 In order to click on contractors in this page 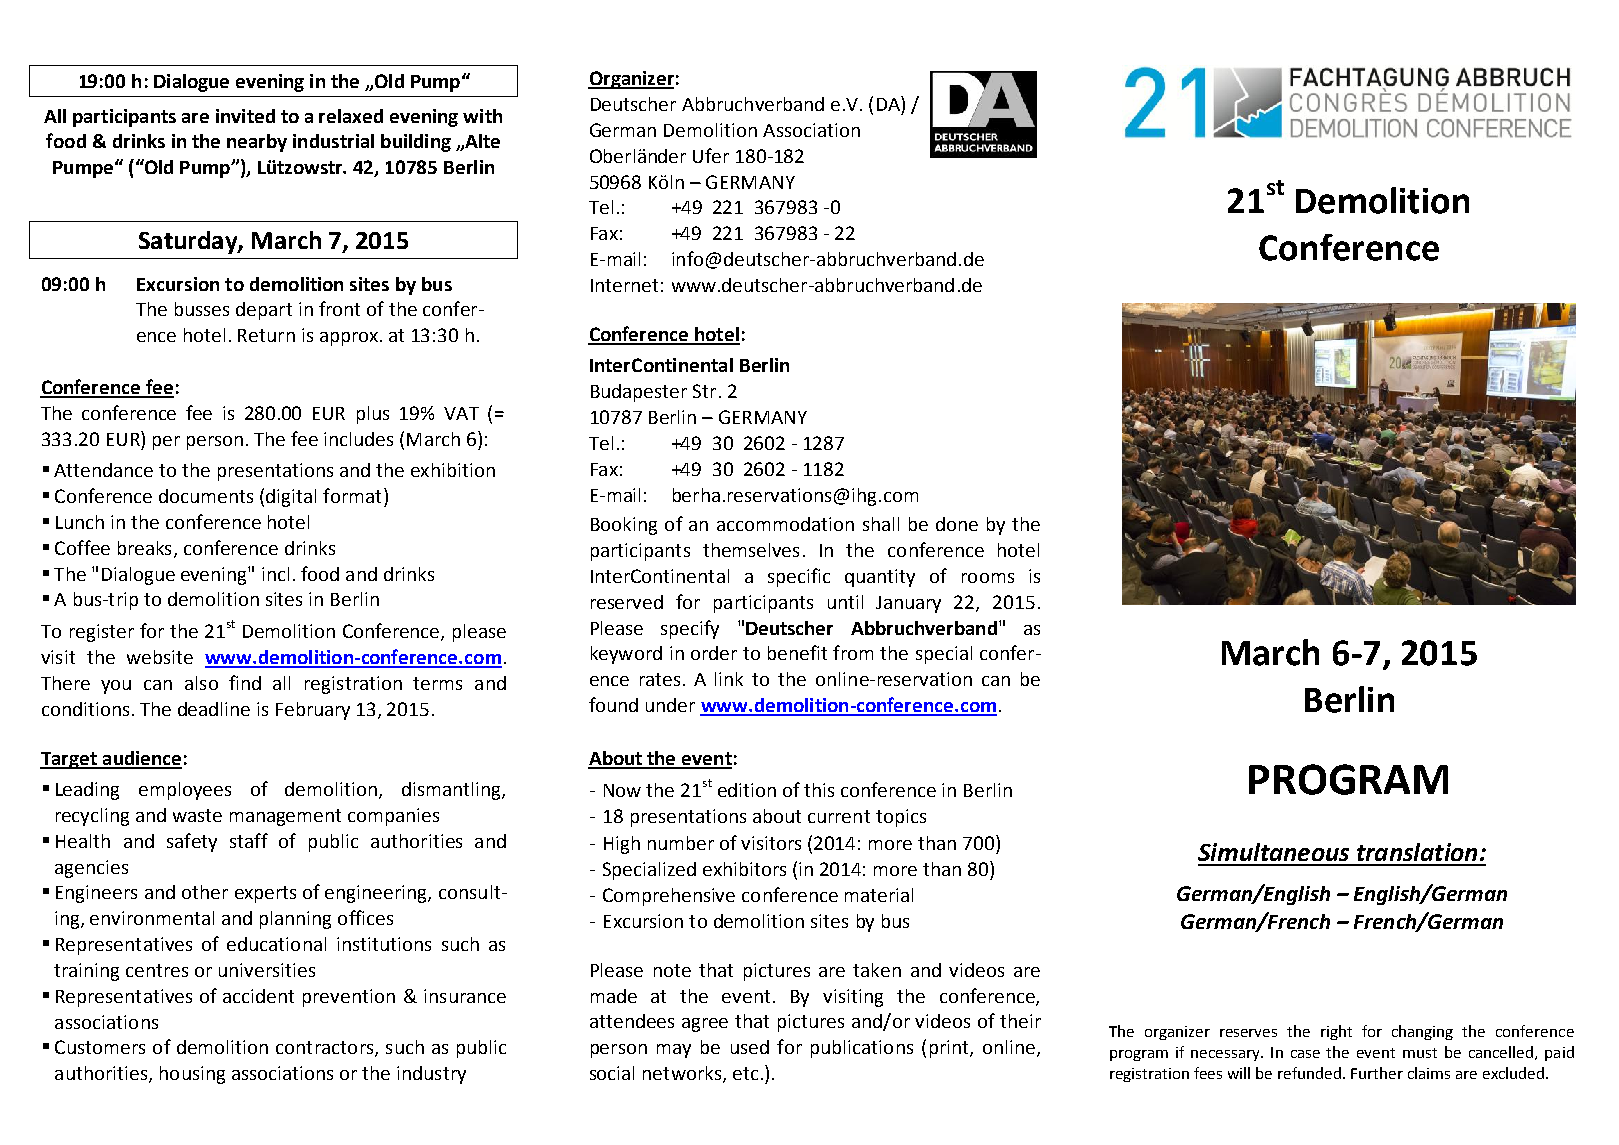, I will do `click(326, 1049)`.
